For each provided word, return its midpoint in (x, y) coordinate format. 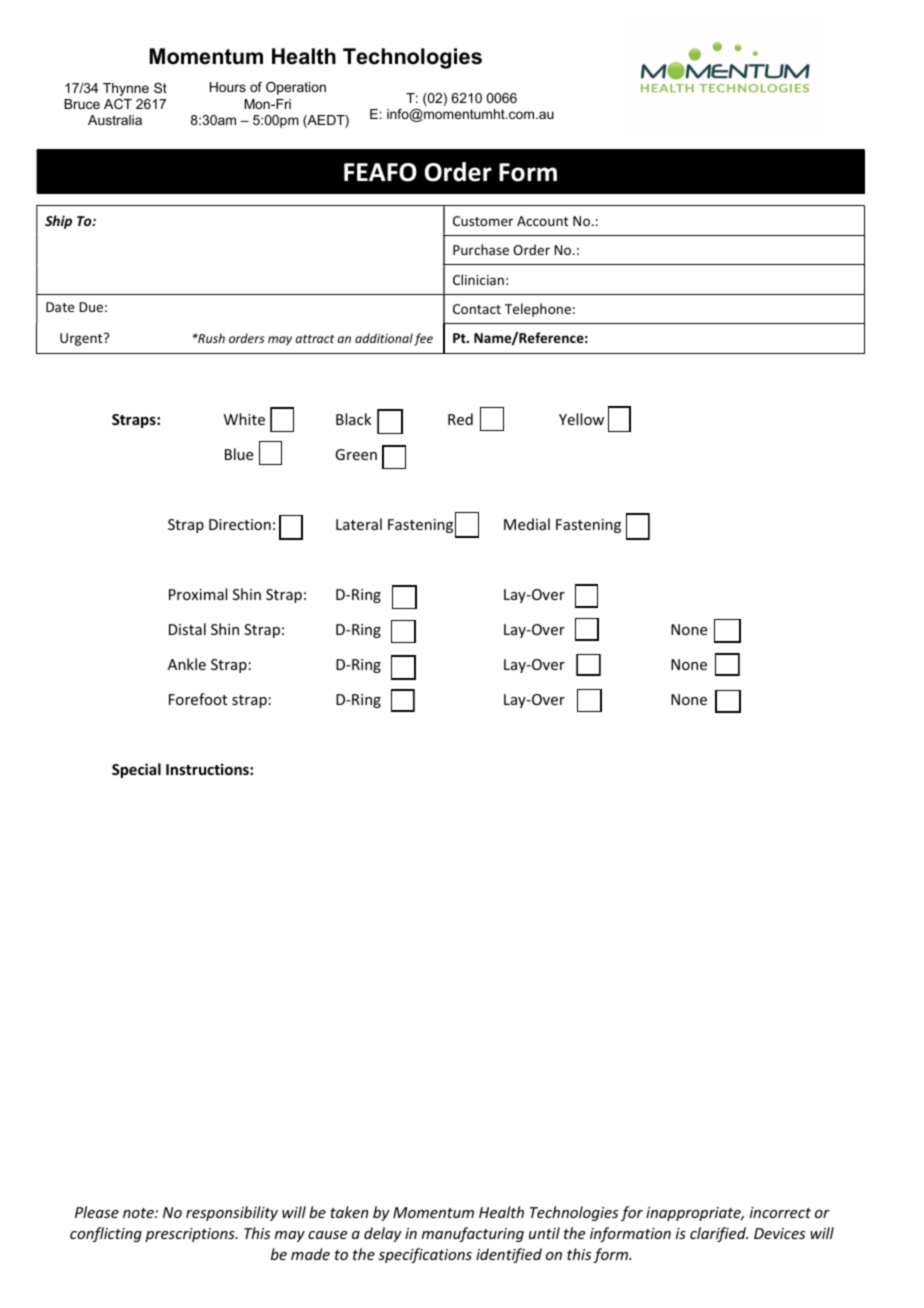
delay (383, 1234)
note (139, 1213)
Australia (115, 120)
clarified (719, 1234)
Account (542, 221)
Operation (296, 88)
